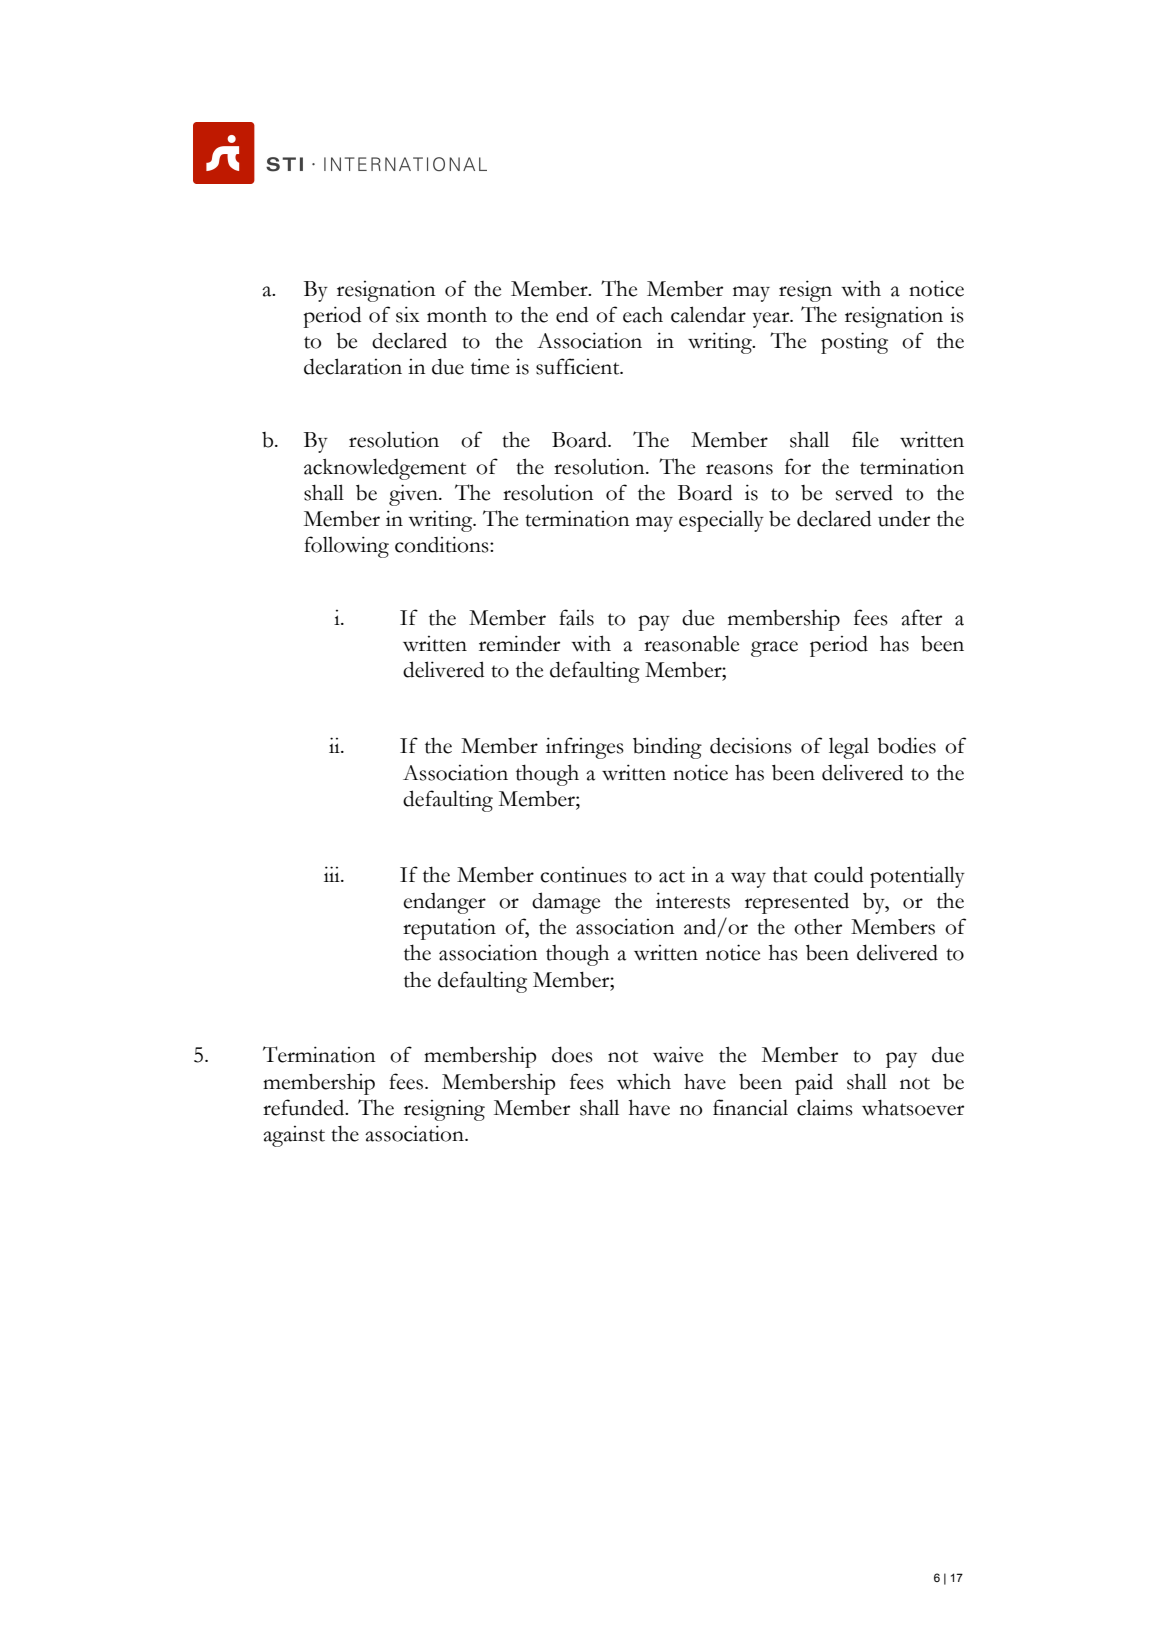 This screenshot has width=1157, height=1636. Describe the element at coordinates (774, 649) in the screenshot. I see `grace` at that location.
